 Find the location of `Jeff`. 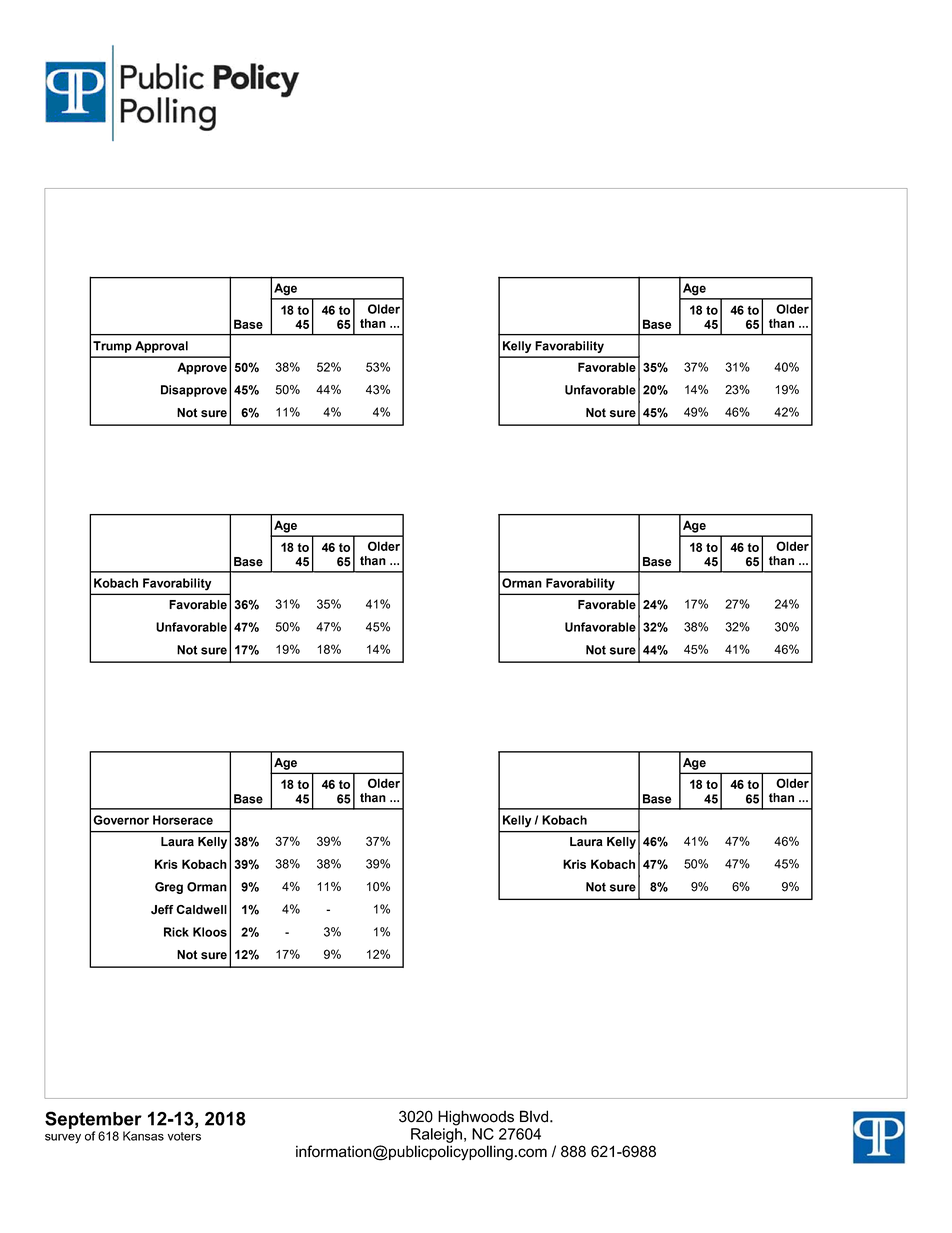

Jeff is located at coordinates (162, 910).
